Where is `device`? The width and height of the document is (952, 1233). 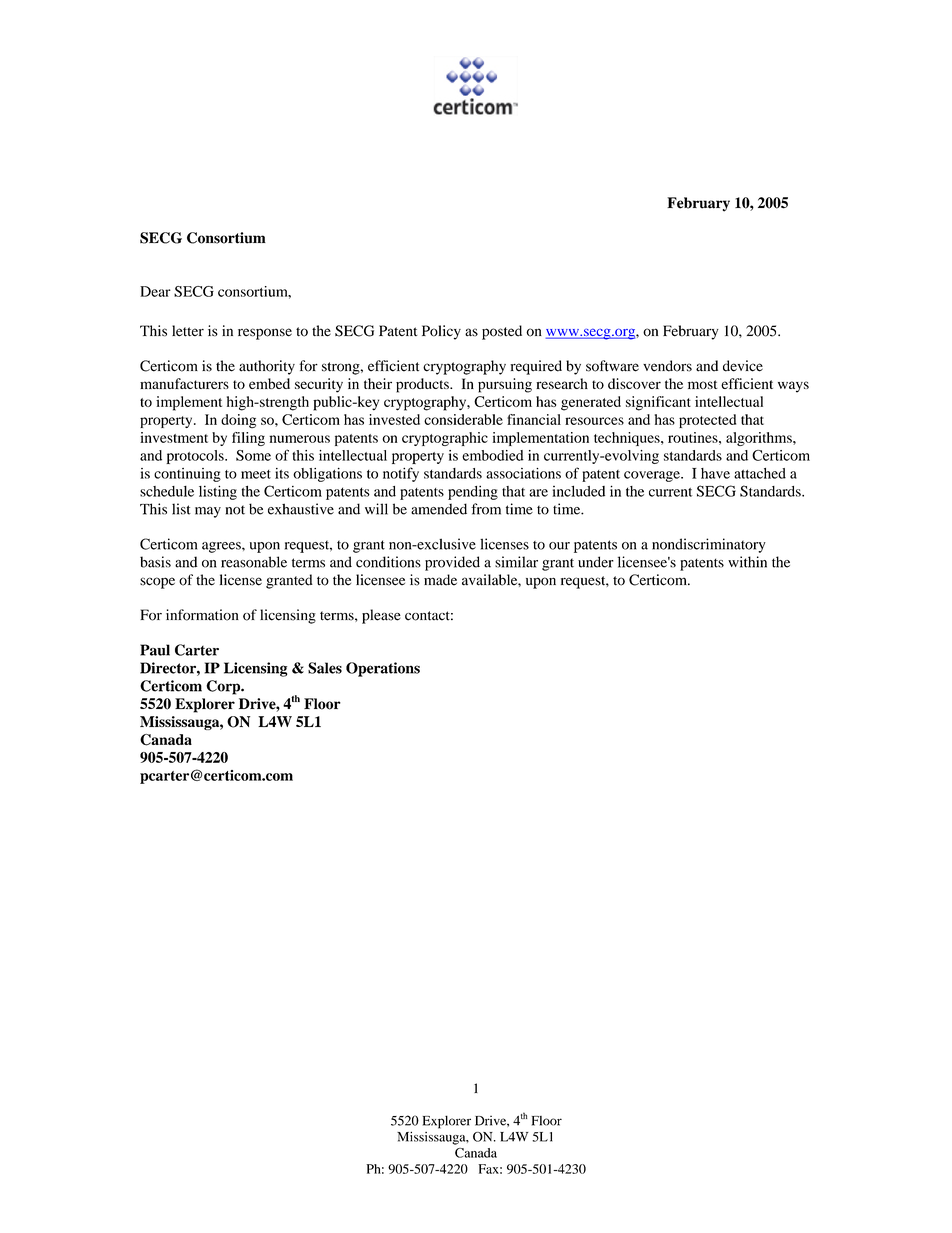
device is located at coordinates (743, 366).
